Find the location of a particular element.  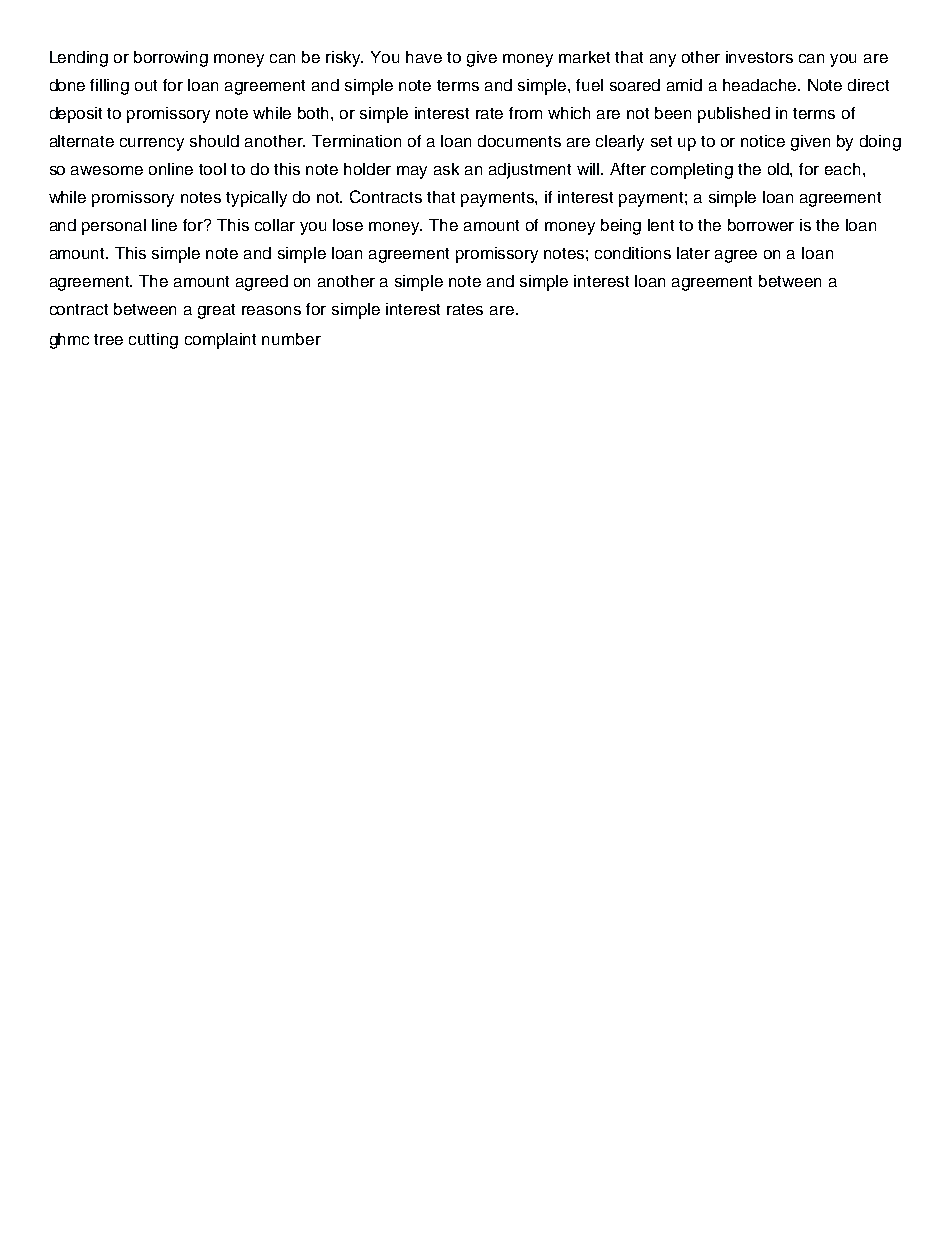

have is located at coordinates (424, 57).
